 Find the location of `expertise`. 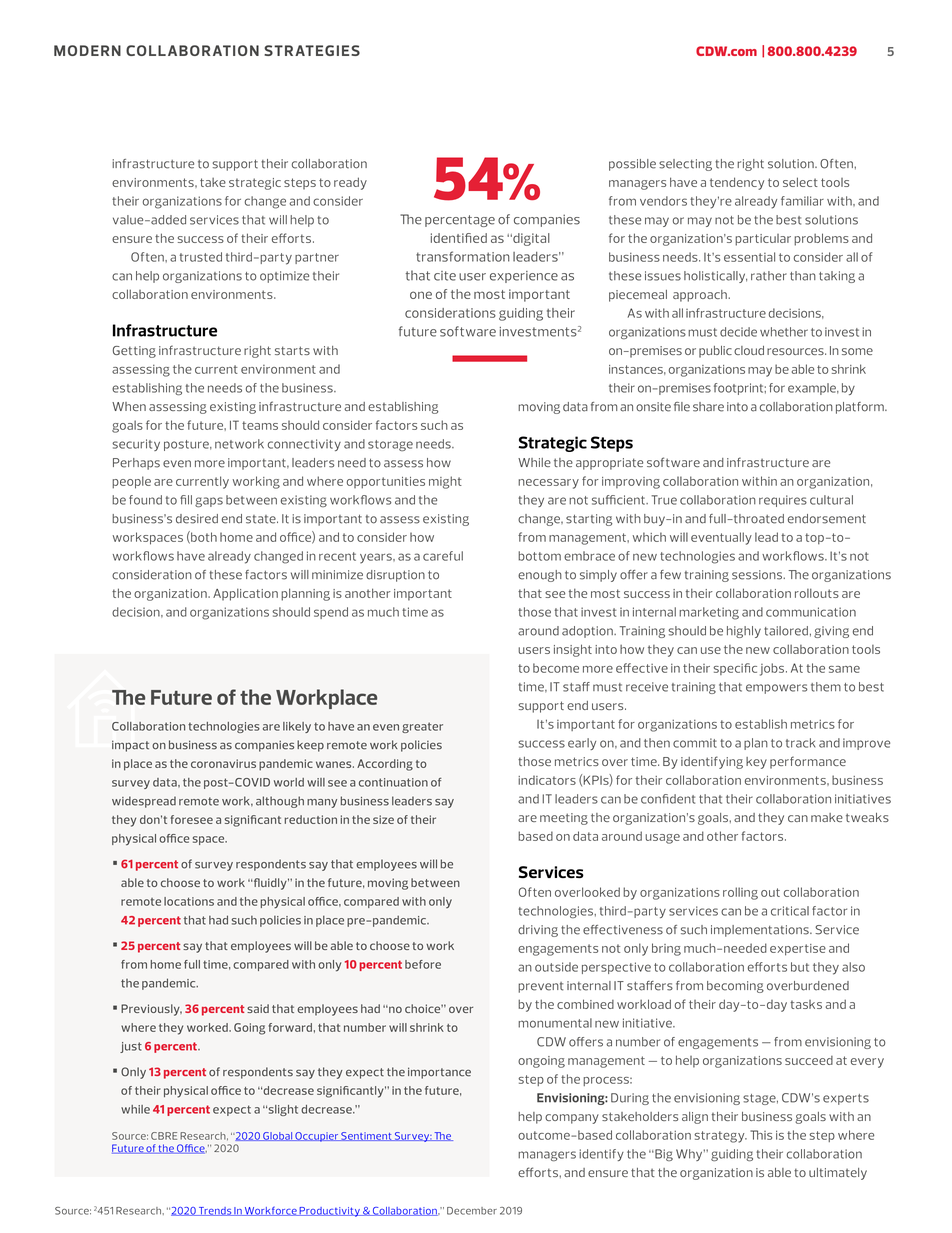

expertise is located at coordinates (798, 950).
